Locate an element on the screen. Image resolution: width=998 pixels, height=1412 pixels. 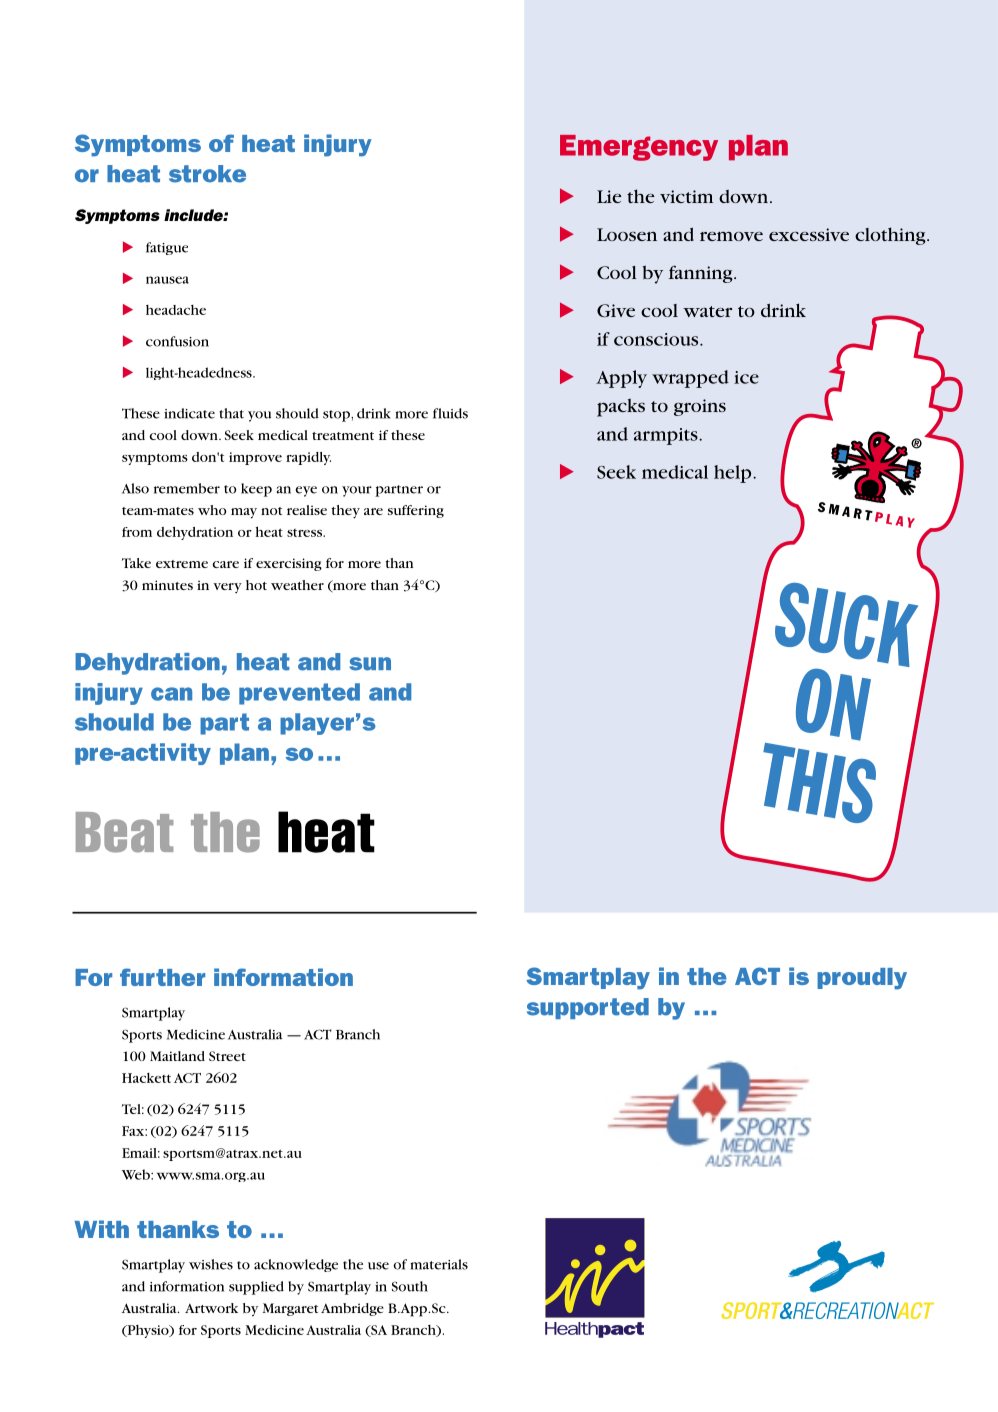
sun is located at coordinates (370, 664).
